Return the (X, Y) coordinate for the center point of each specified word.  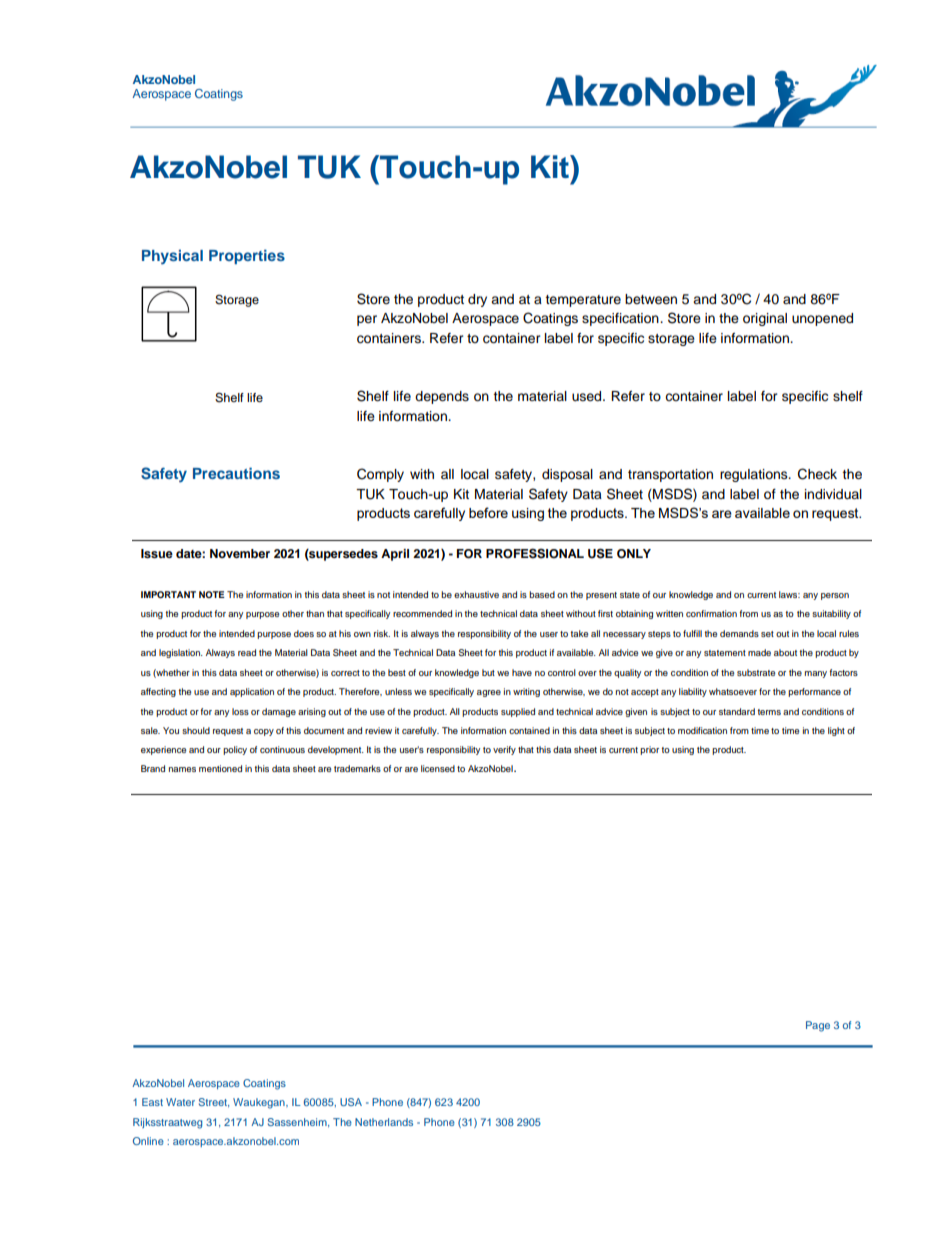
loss (240, 711)
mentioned (220, 768)
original (765, 319)
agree (489, 693)
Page (818, 1026)
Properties (247, 256)
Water (180, 1102)
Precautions (236, 473)
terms (769, 712)
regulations (755, 475)
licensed (438, 768)
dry (477, 300)
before (488, 512)
